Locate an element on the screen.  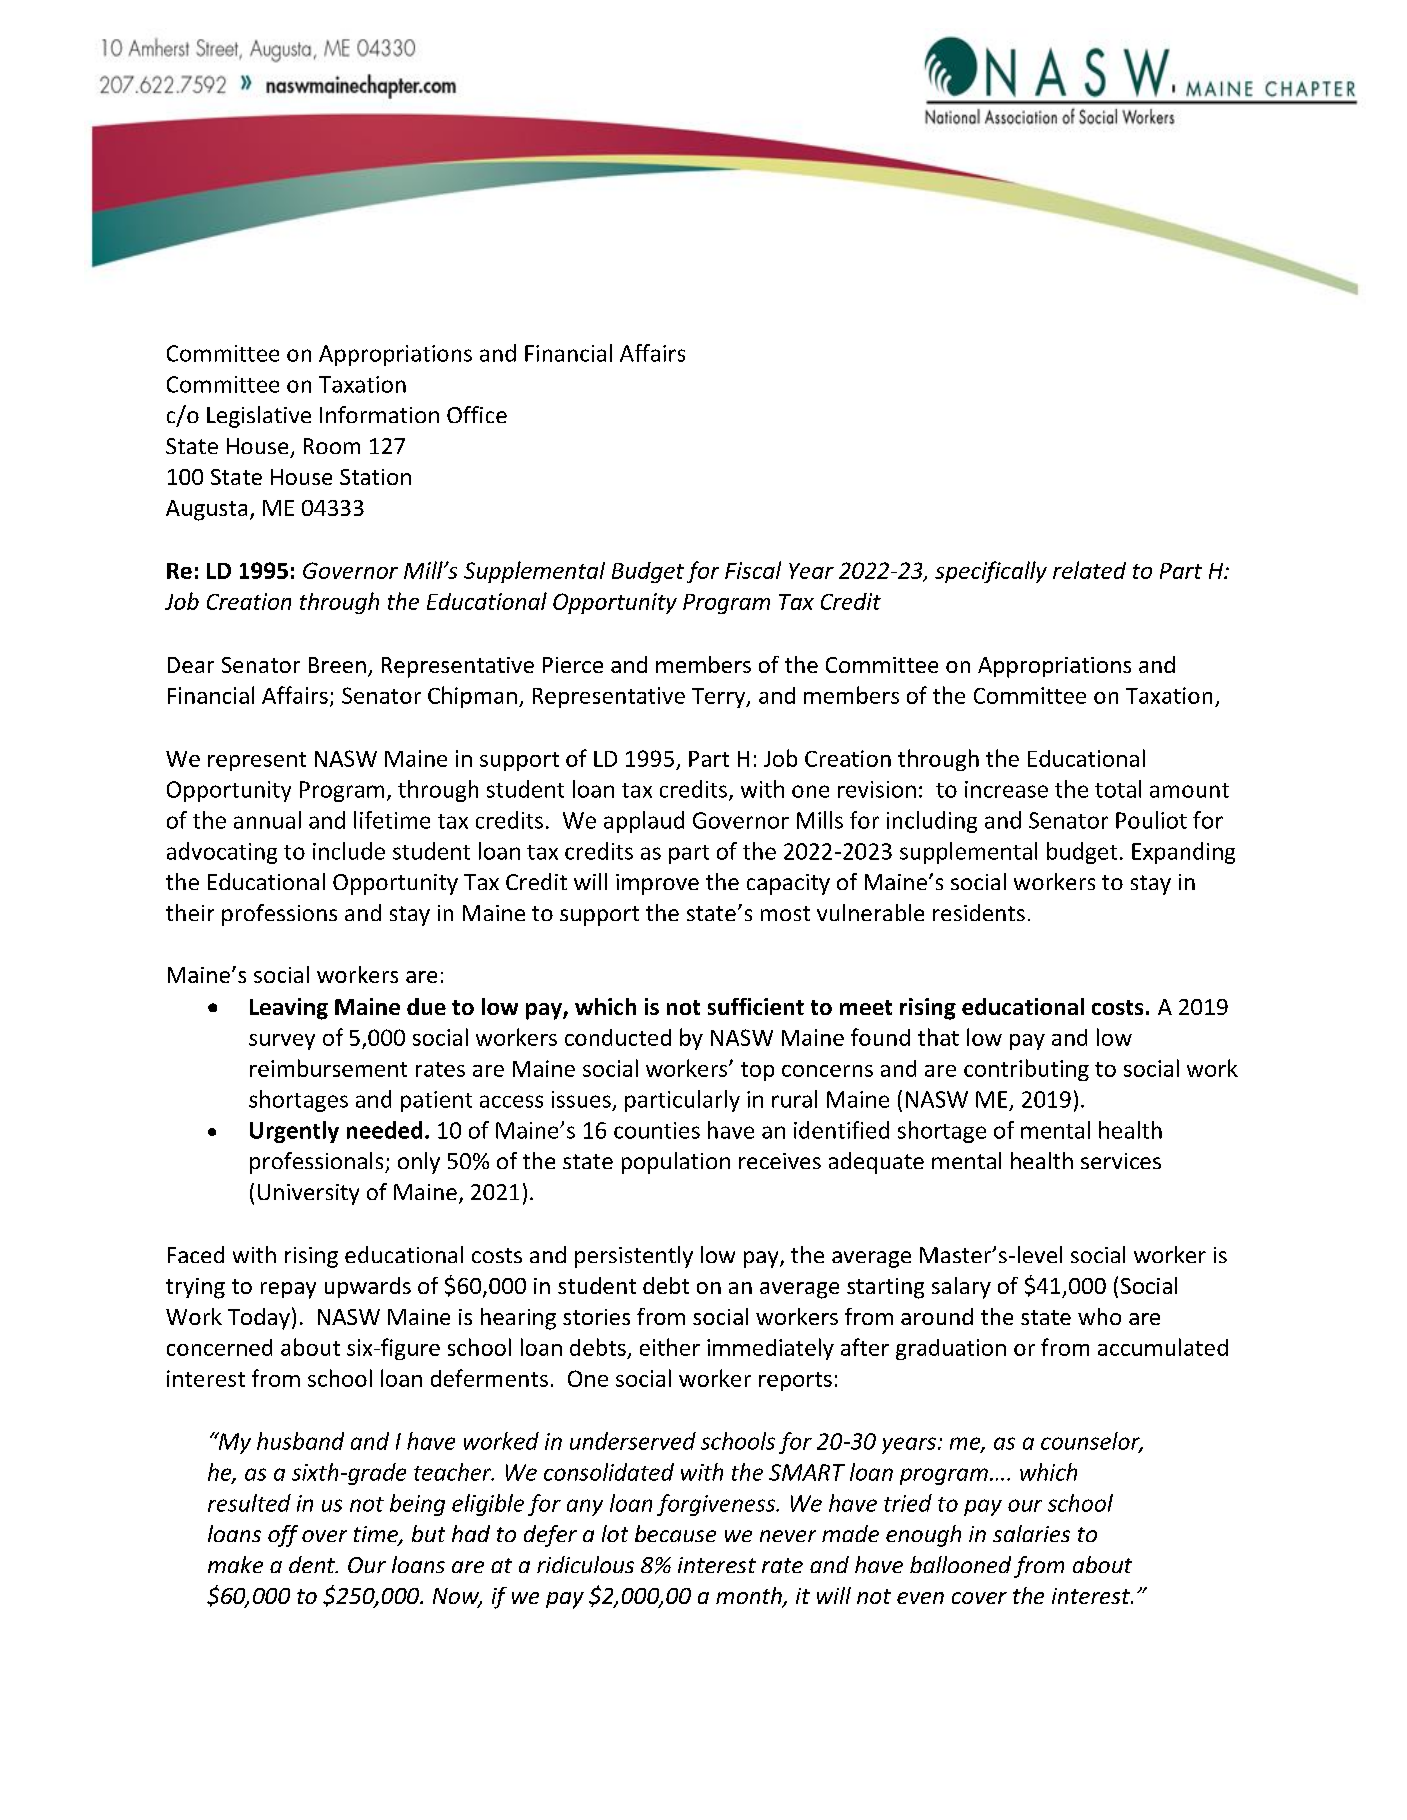
services is located at coordinates (1121, 1161).
